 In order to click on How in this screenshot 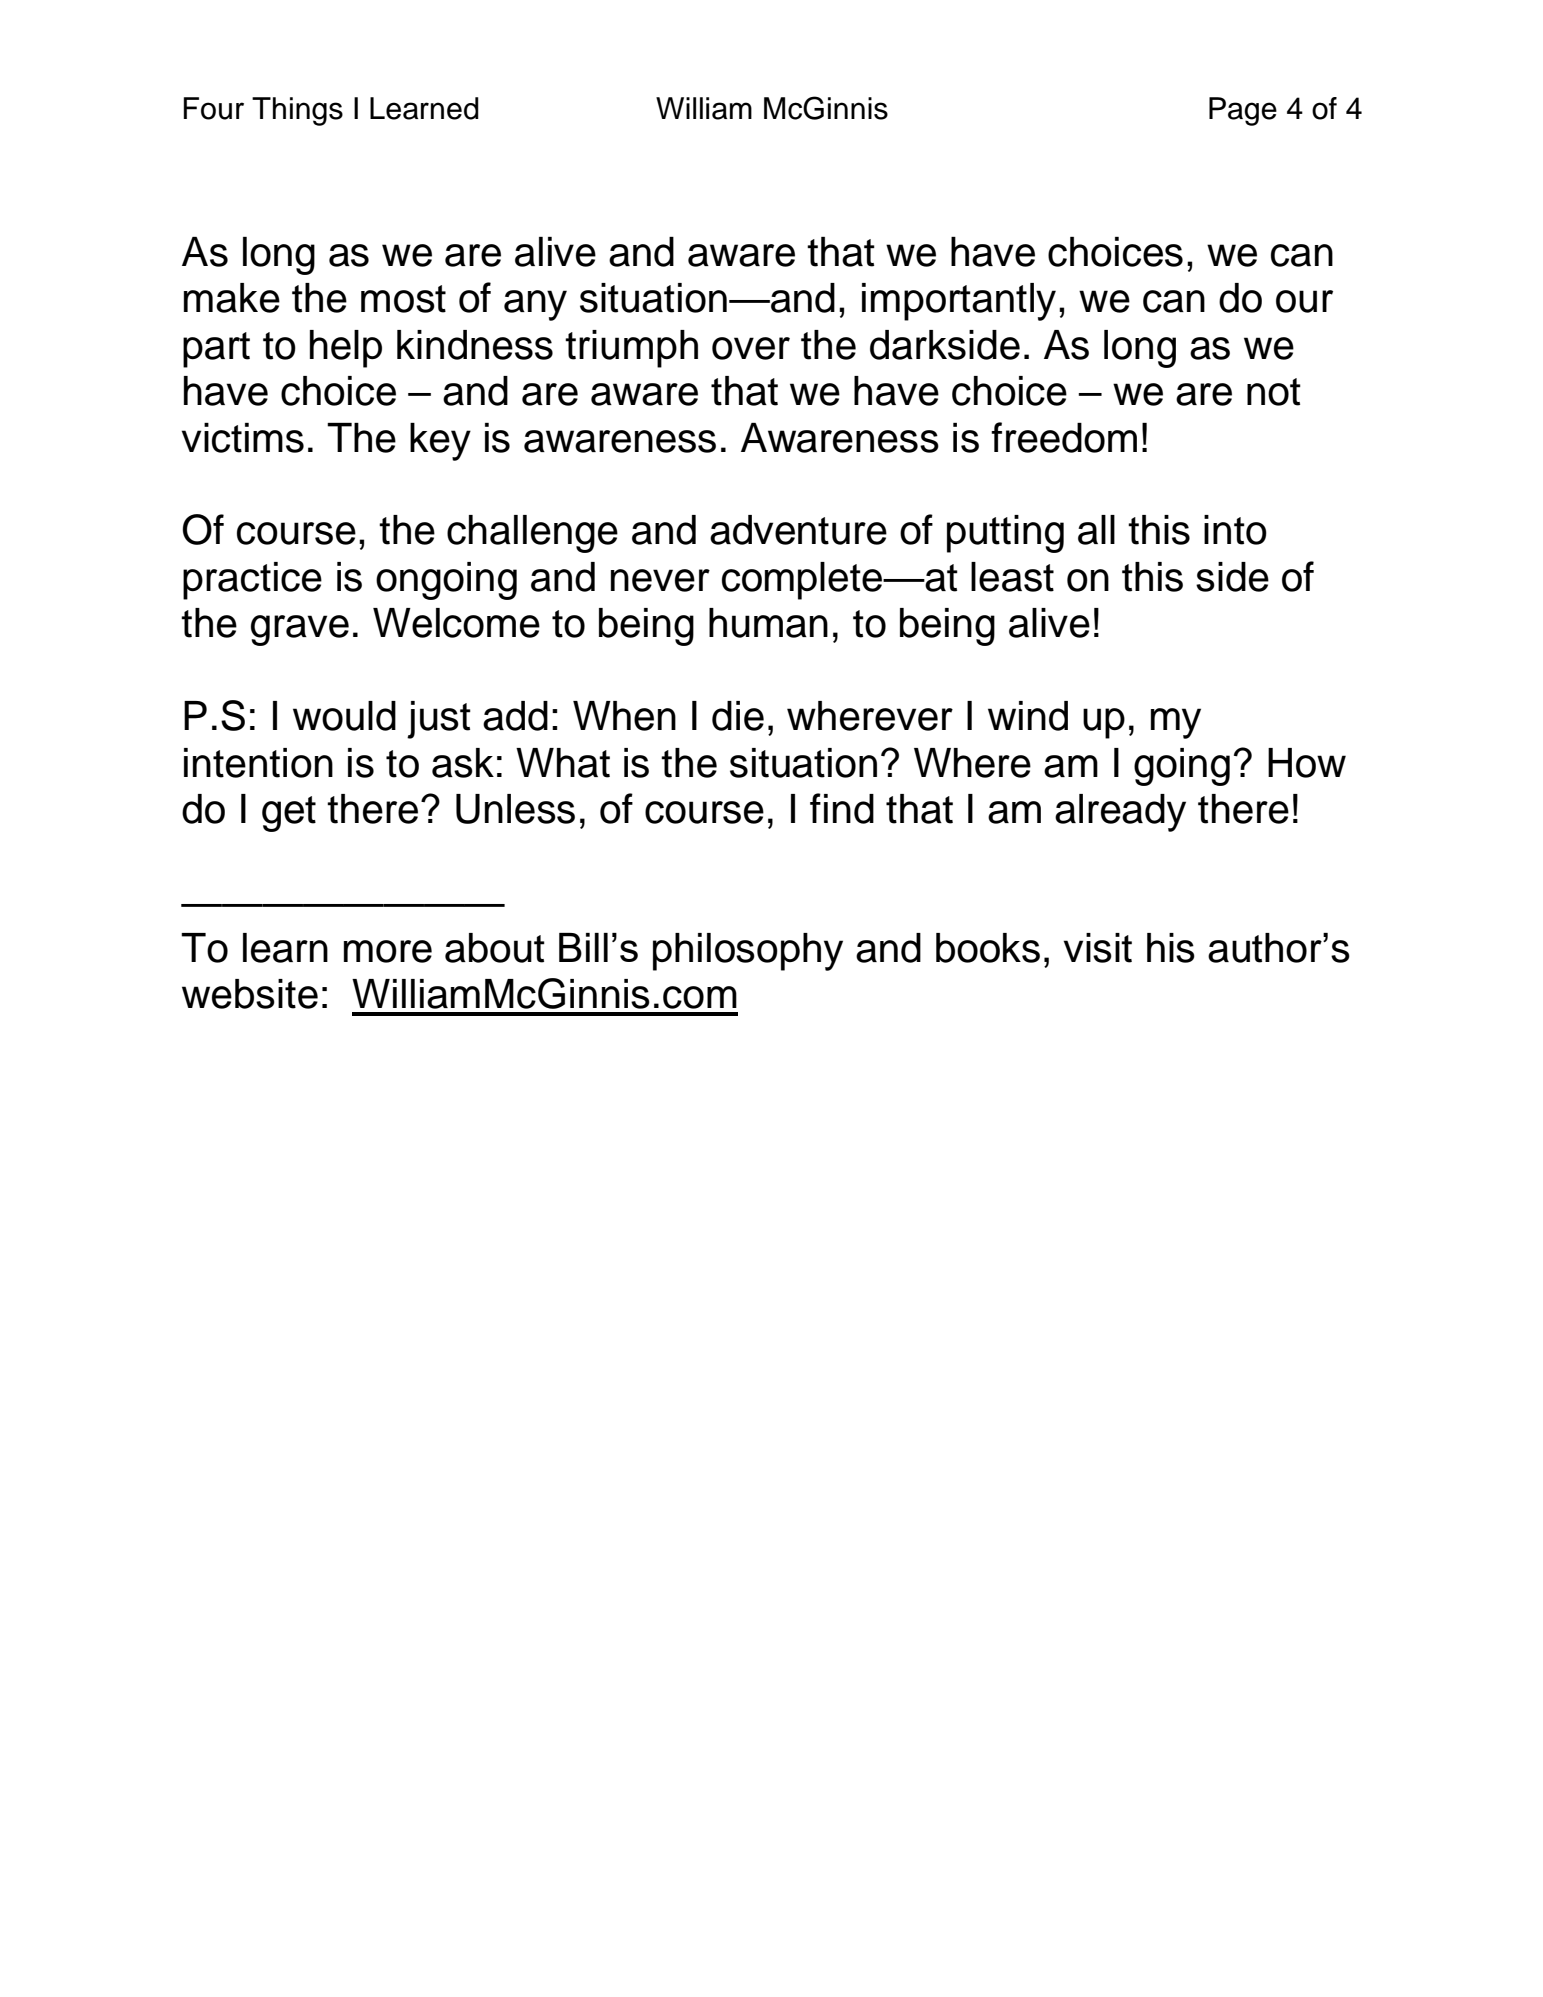, I will do `click(1307, 763)`.
